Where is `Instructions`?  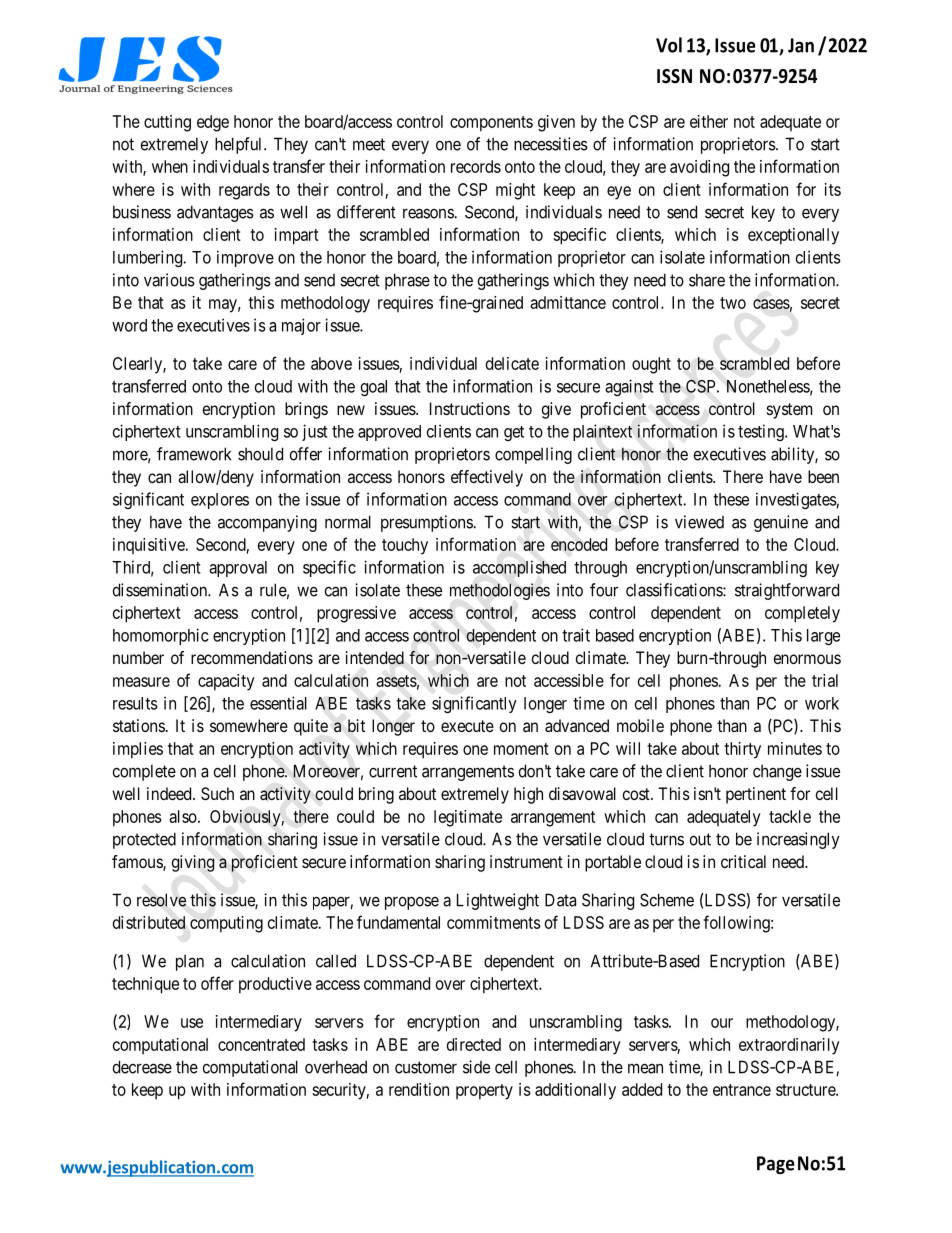
Instructions is located at coordinates (470, 408).
